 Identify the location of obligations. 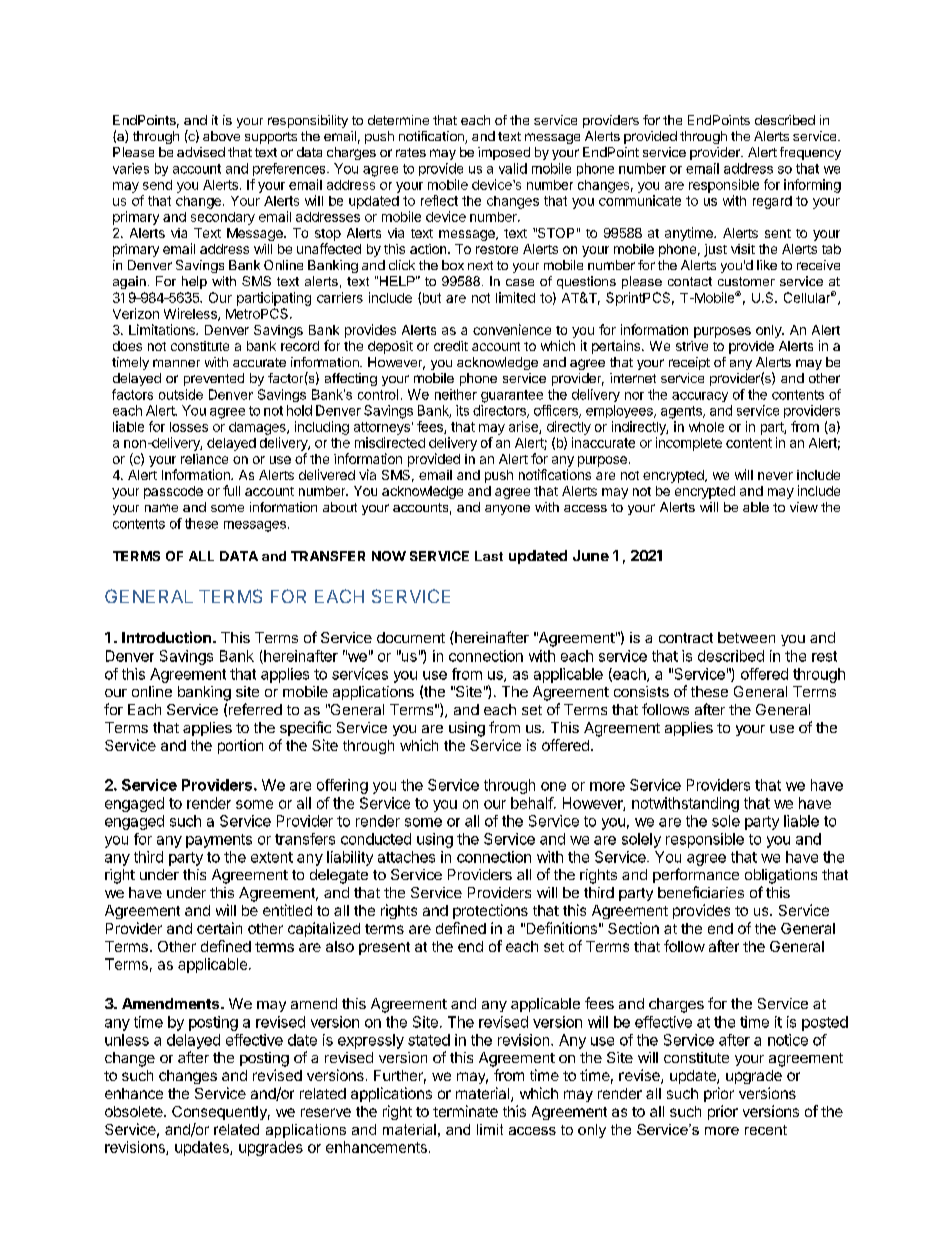
(781, 876).
